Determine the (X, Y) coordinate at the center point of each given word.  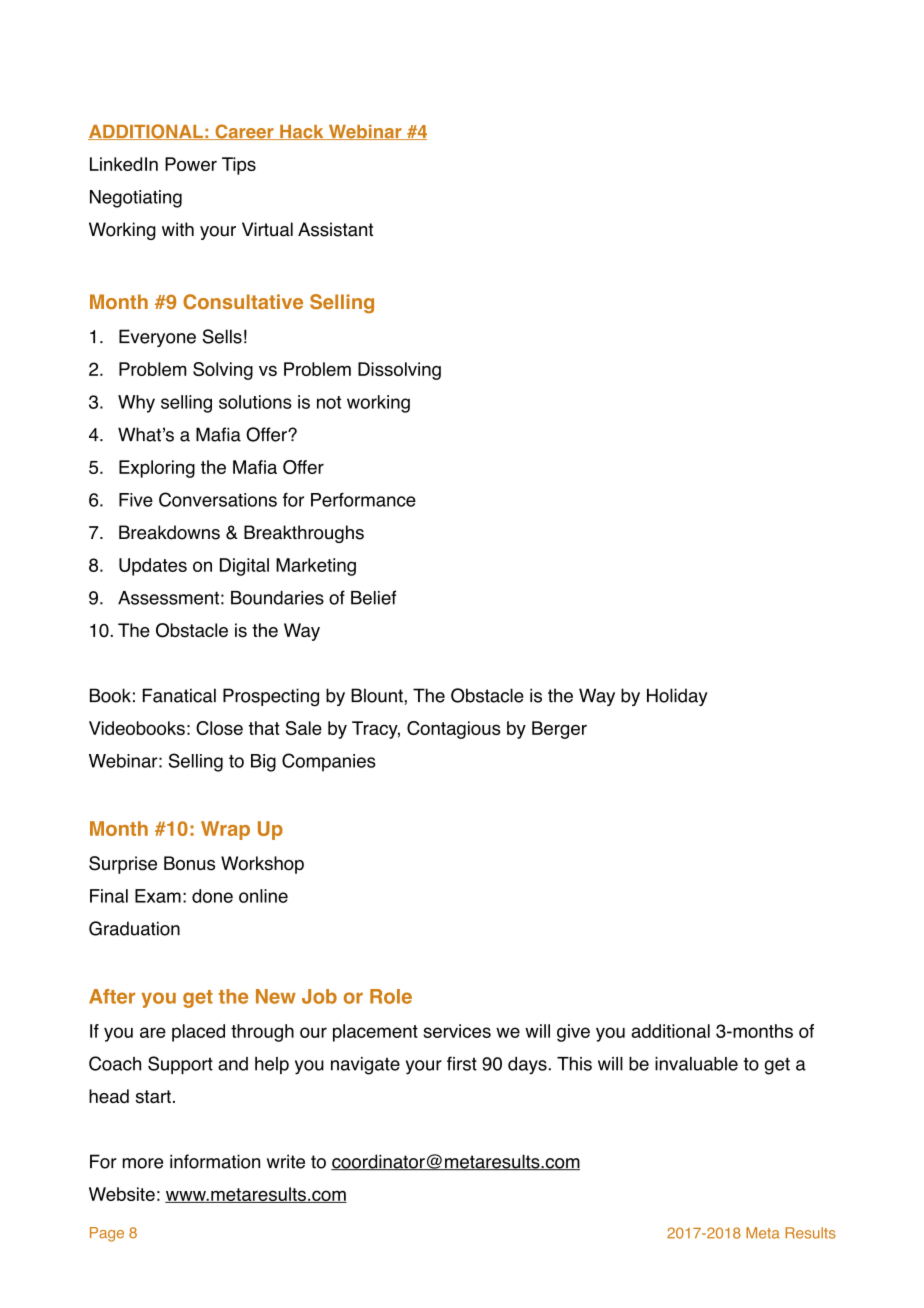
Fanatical (179, 695)
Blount (378, 695)
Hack (302, 132)
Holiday (677, 697)
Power (191, 164)
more (143, 1163)
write (286, 1161)
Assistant (335, 229)
